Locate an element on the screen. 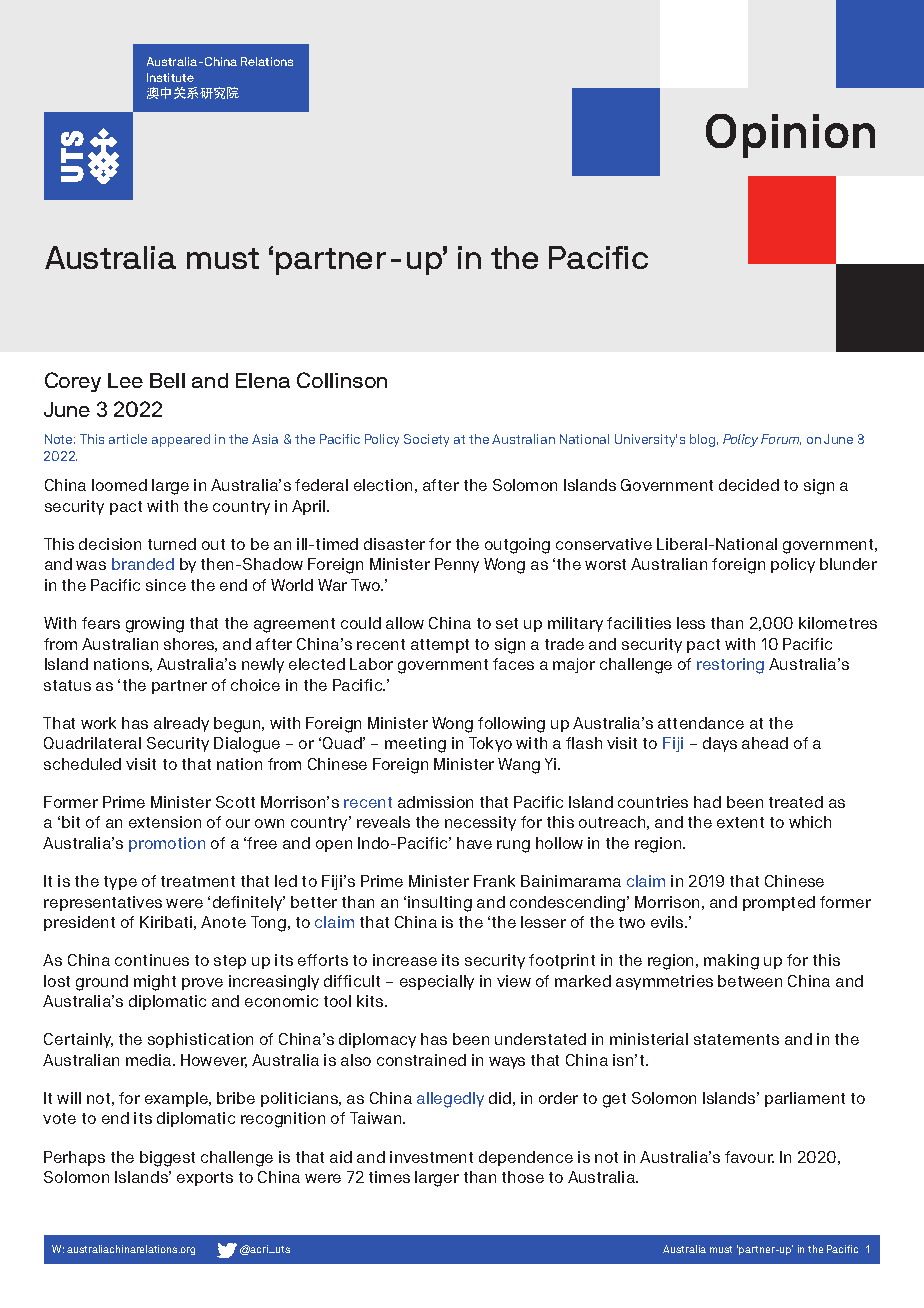 This screenshot has width=924, height=1308. Institute is located at coordinates (170, 77).
